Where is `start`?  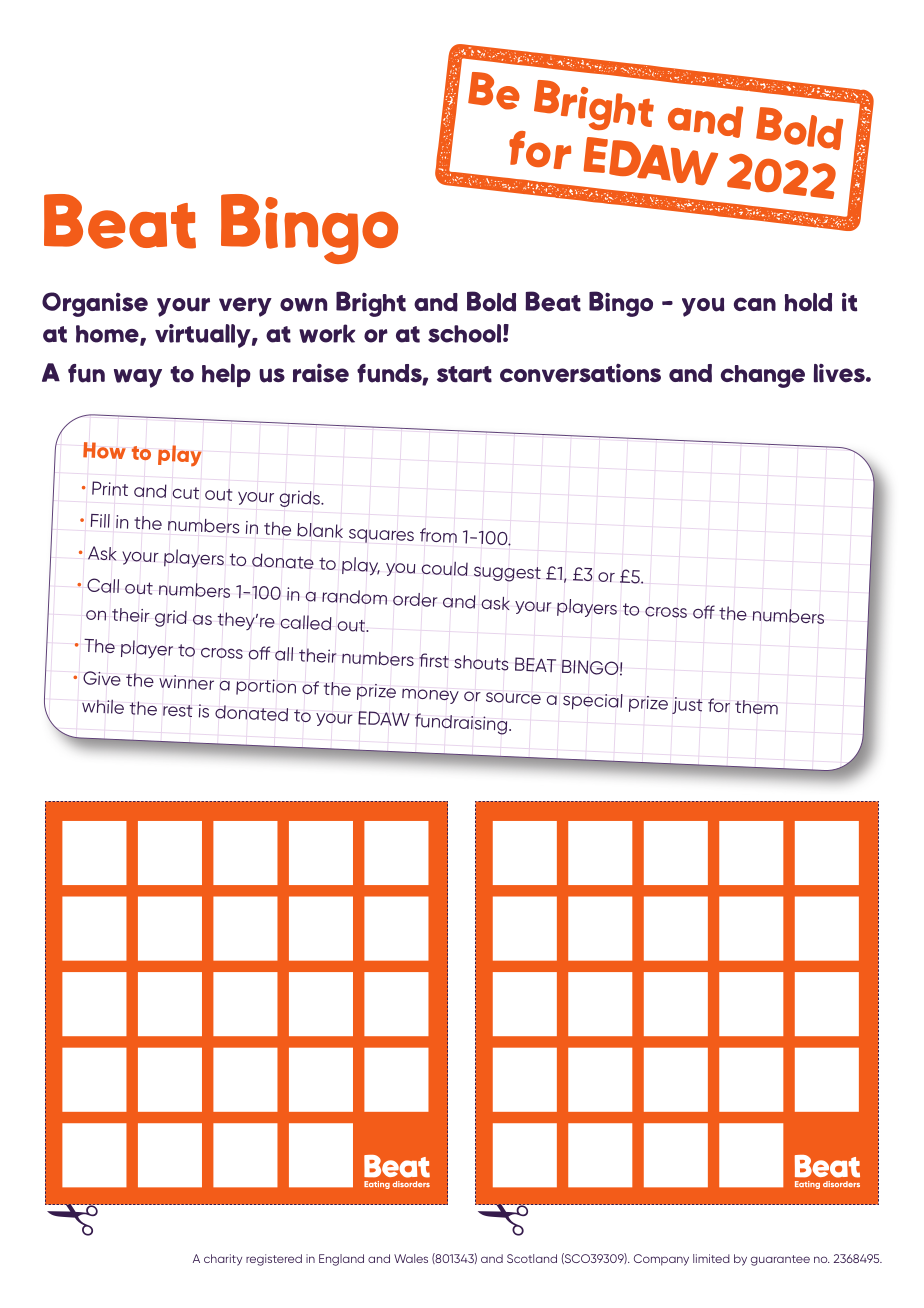
start is located at coordinates (464, 374).
